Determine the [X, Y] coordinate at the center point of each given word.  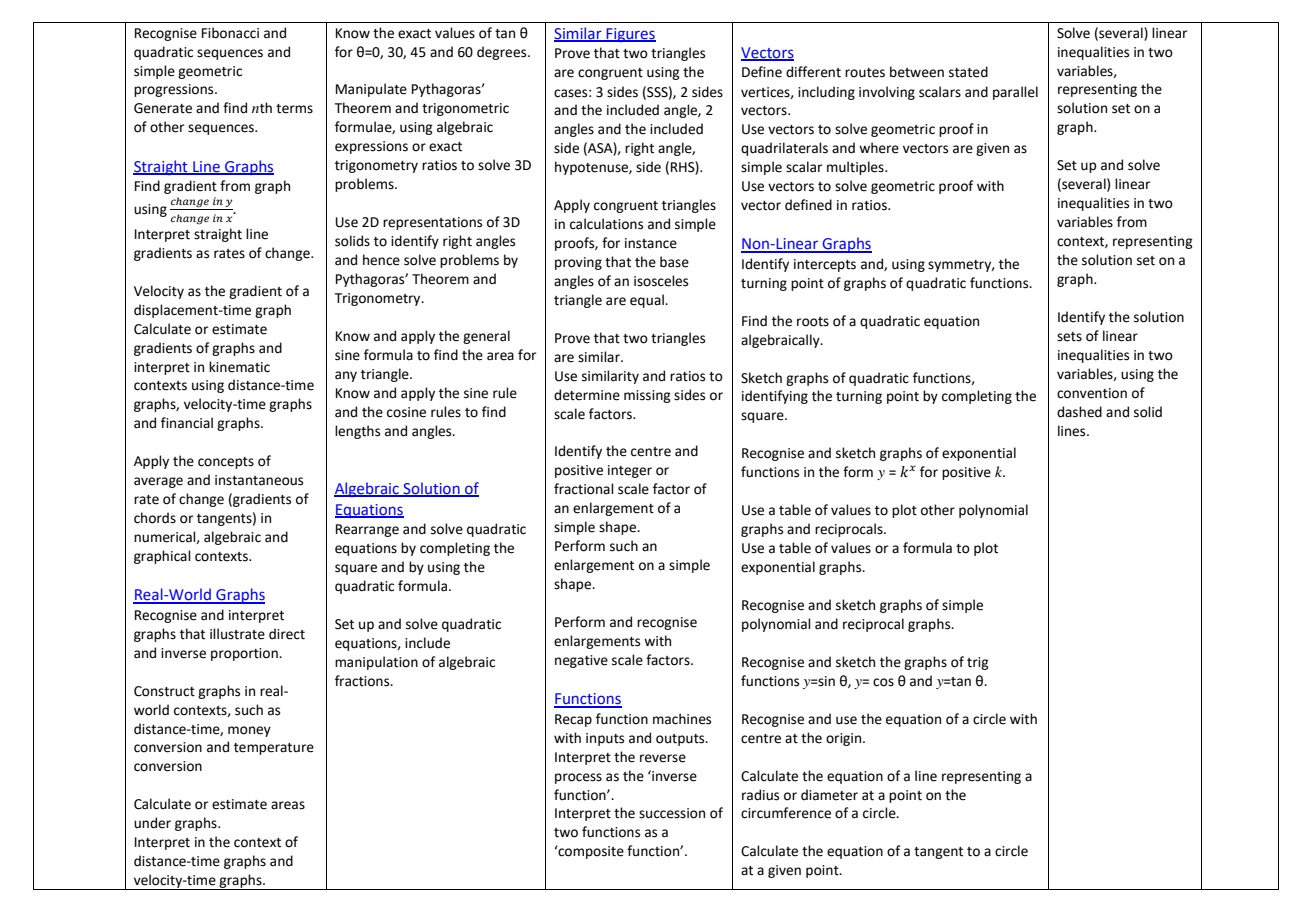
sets [1069, 337]
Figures [630, 35]
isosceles [661, 281]
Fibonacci [230, 33]
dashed [1079, 412]
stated [968, 72]
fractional [584, 489]
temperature [274, 749]
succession [672, 813]
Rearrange [367, 530]
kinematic [239, 367]
